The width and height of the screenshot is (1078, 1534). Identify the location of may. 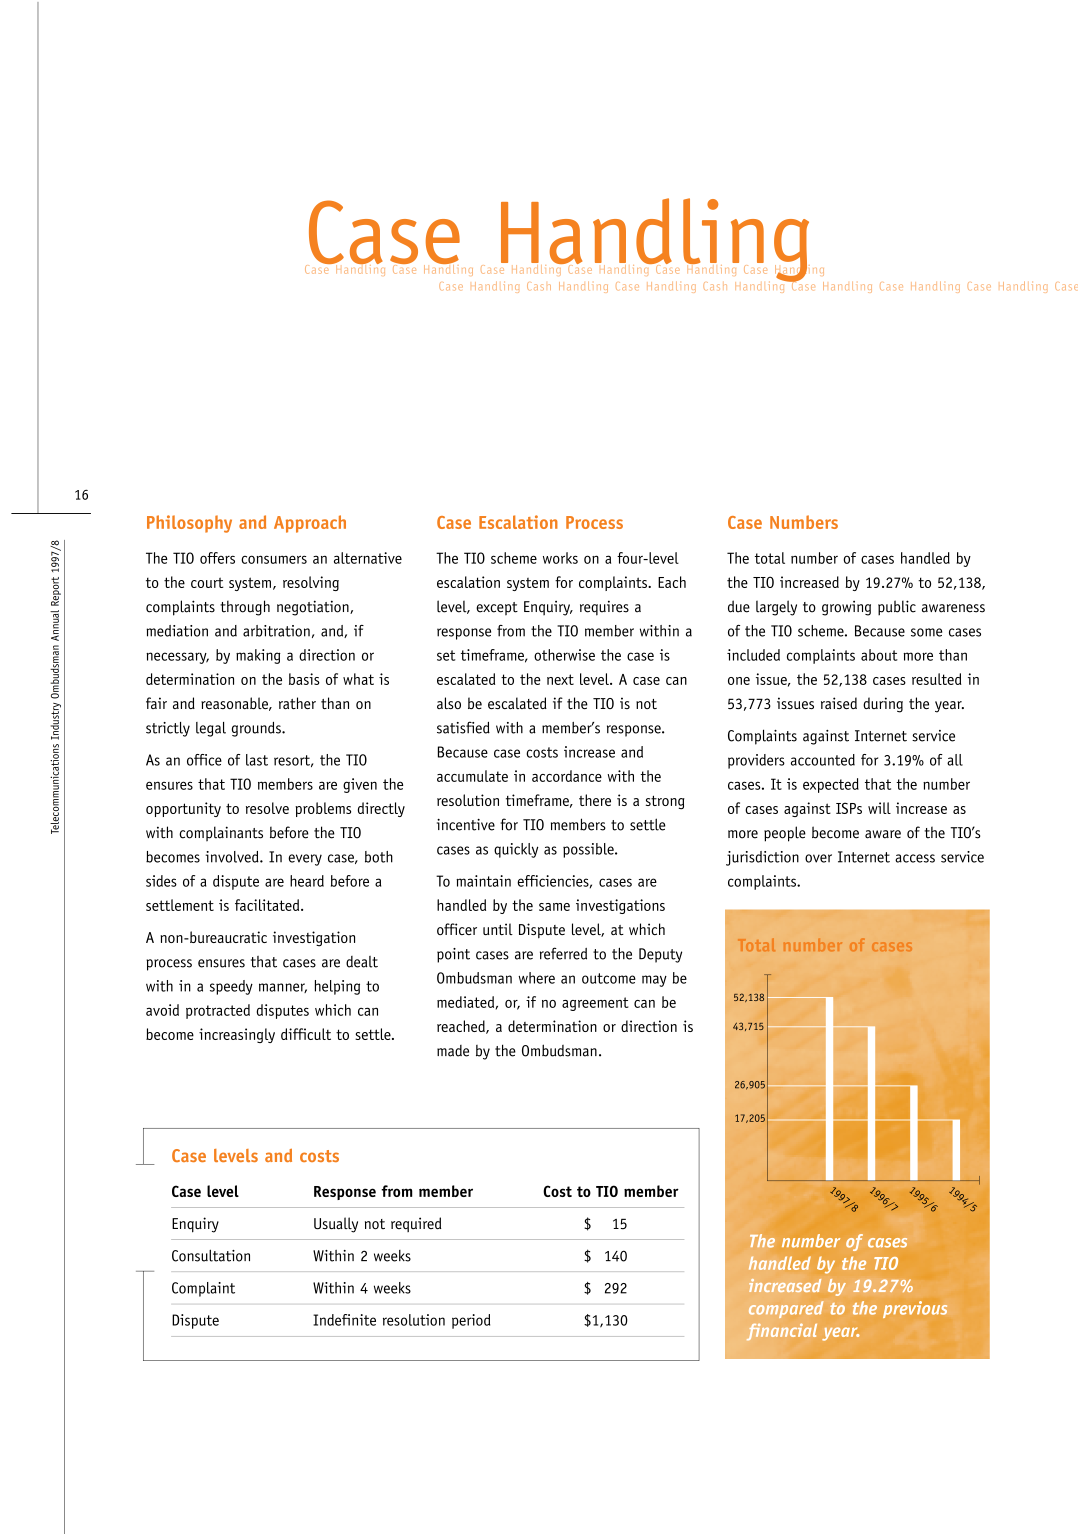
(654, 981).
